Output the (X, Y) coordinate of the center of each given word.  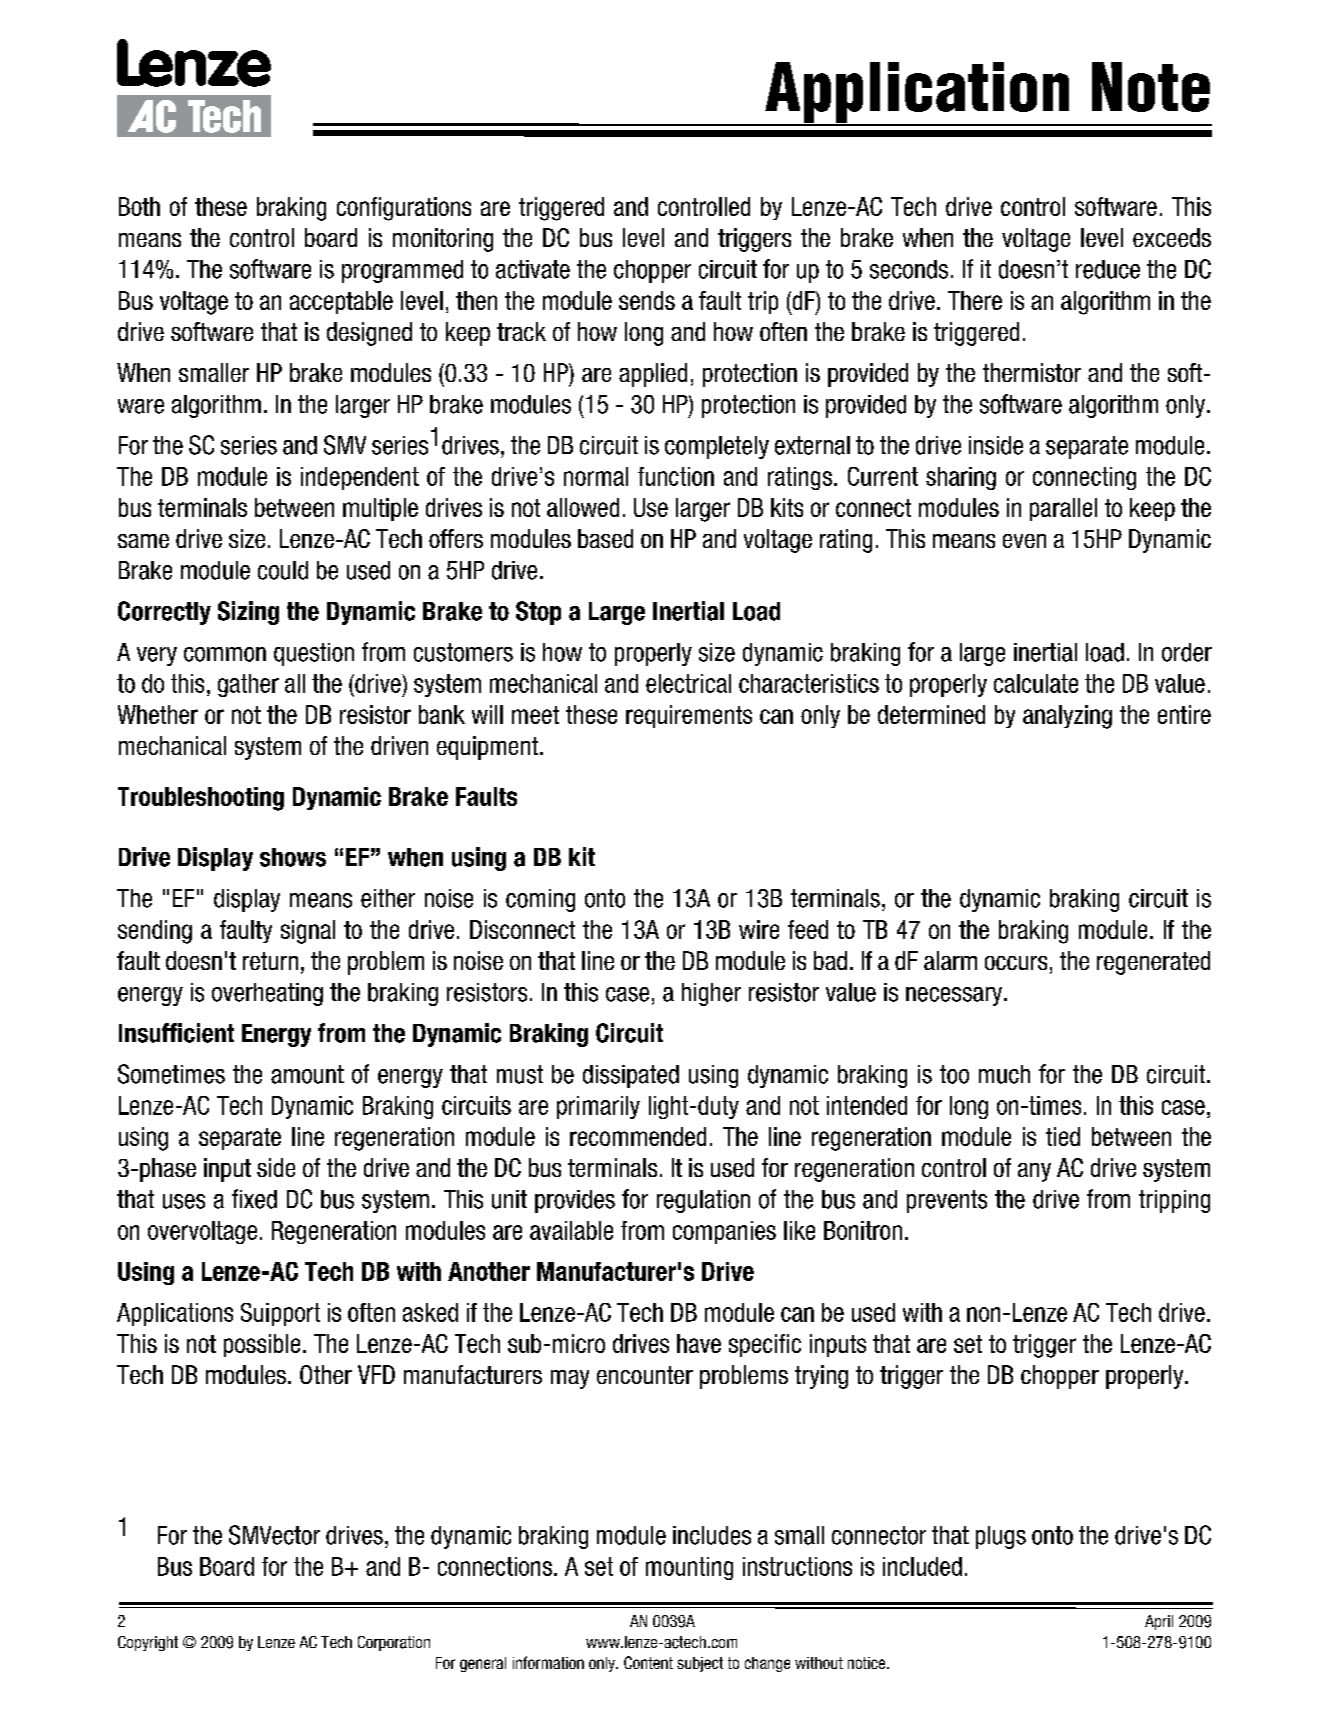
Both (139, 206)
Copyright (148, 1643)
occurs (1016, 963)
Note (1151, 87)
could (283, 570)
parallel (1063, 509)
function (676, 476)
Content (648, 1662)
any (1034, 1172)
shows (293, 857)
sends (647, 300)
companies (724, 1232)
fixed (254, 1199)
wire (759, 929)
